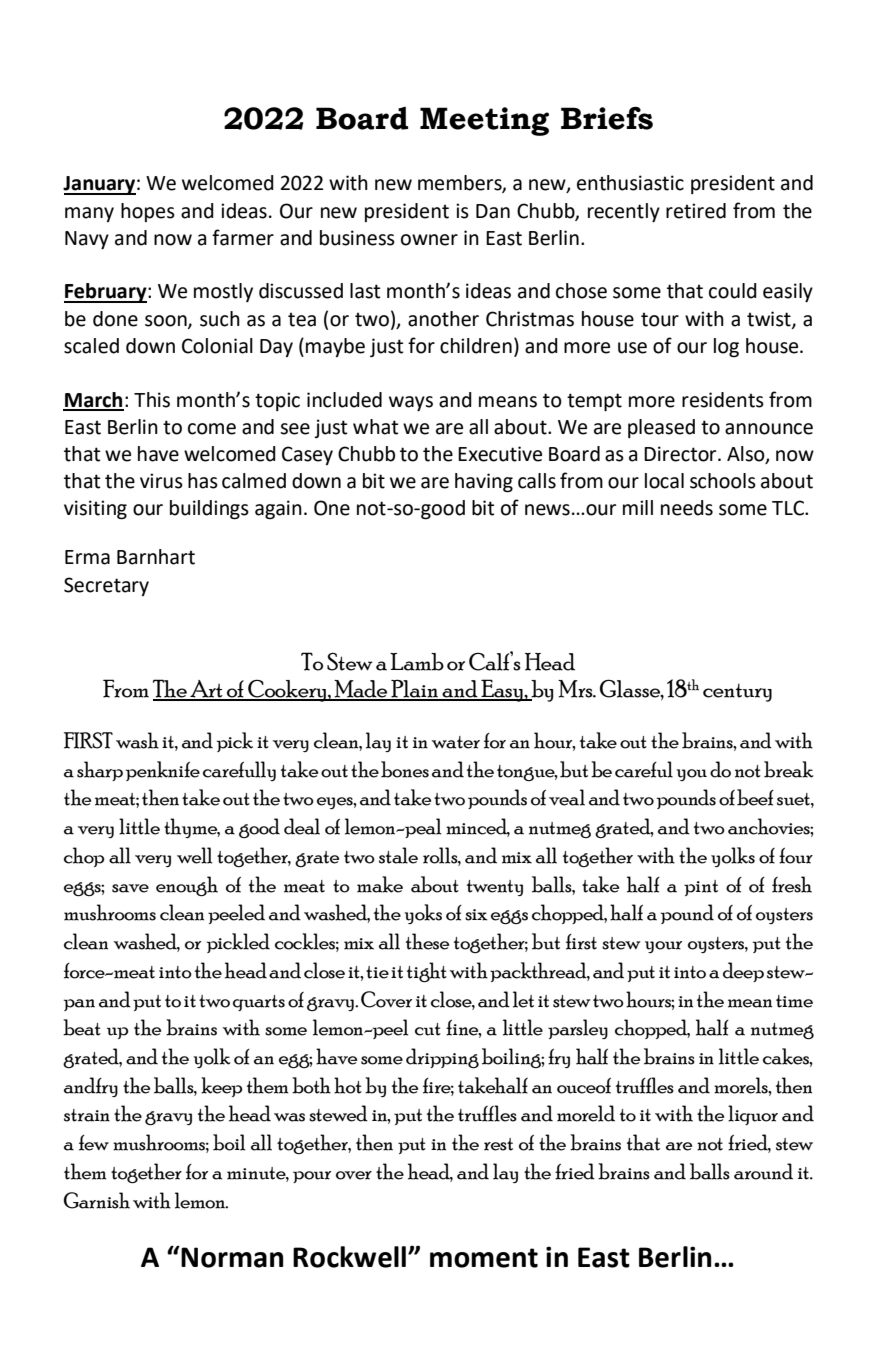 The height and width of the screenshot is (1356, 877). I want to click on retired, so click(696, 211).
